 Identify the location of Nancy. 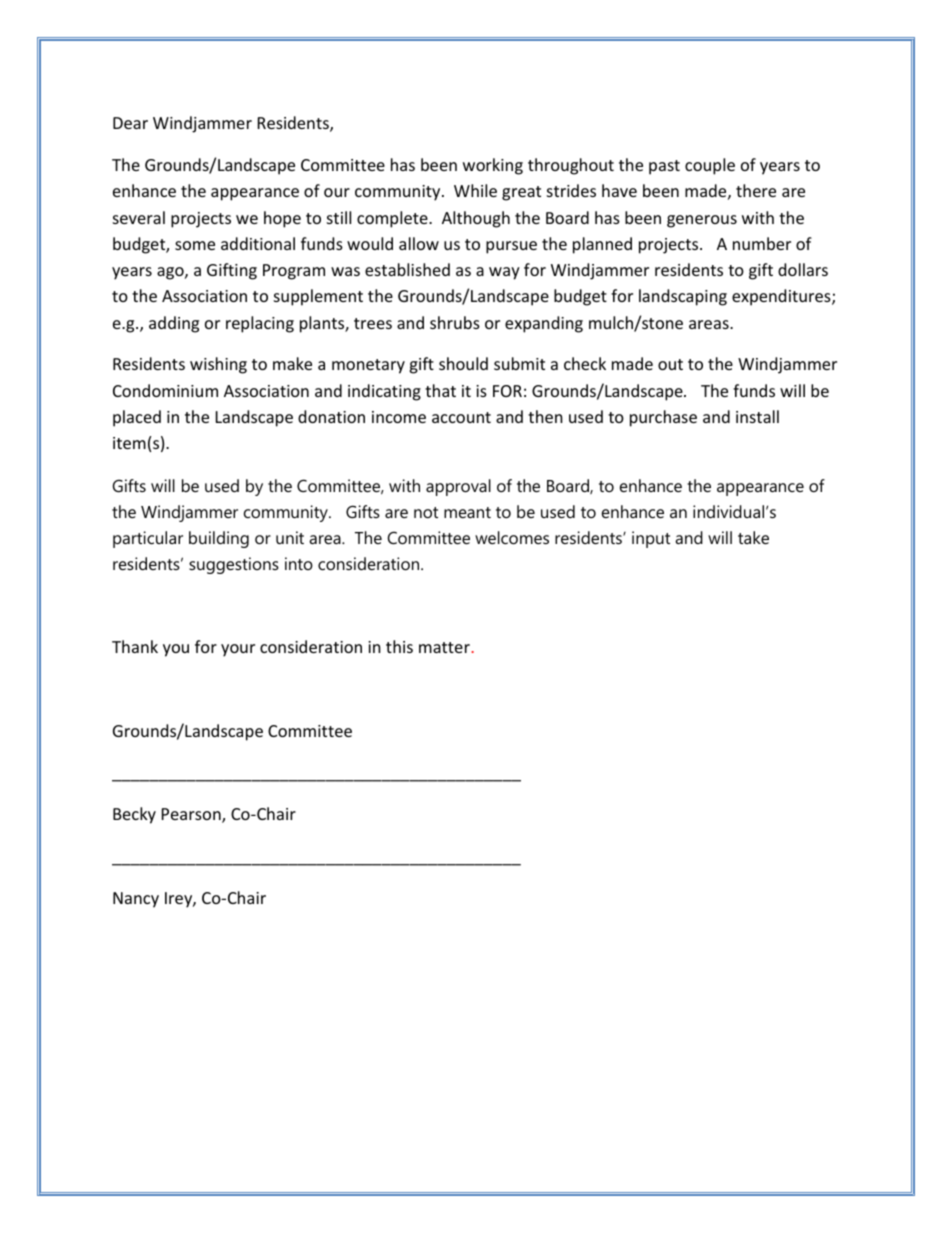
(136, 900).
